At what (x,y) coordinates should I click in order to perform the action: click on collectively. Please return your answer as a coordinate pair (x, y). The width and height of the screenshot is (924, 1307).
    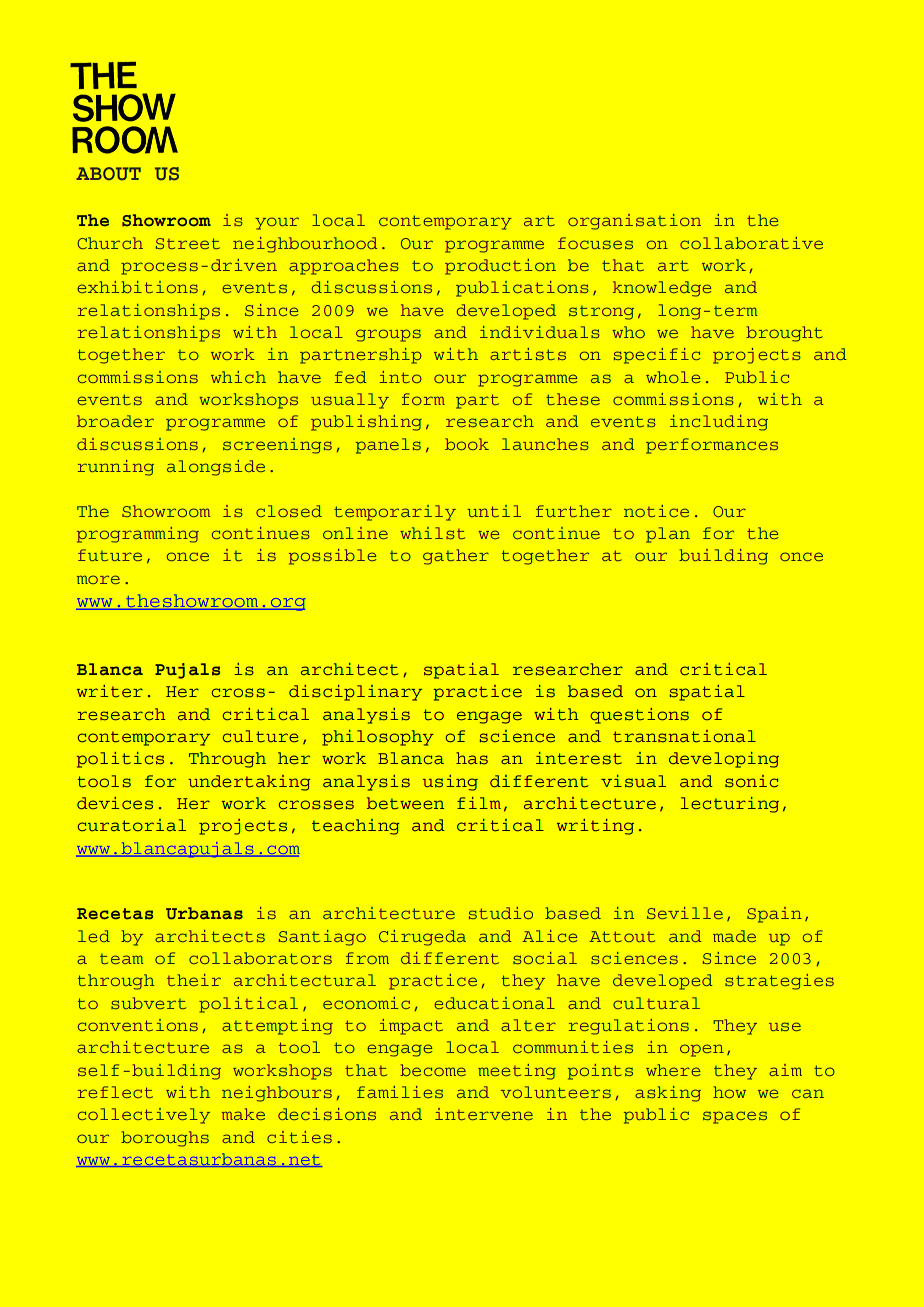
    Looking at the image, I should click on (144, 1116).
